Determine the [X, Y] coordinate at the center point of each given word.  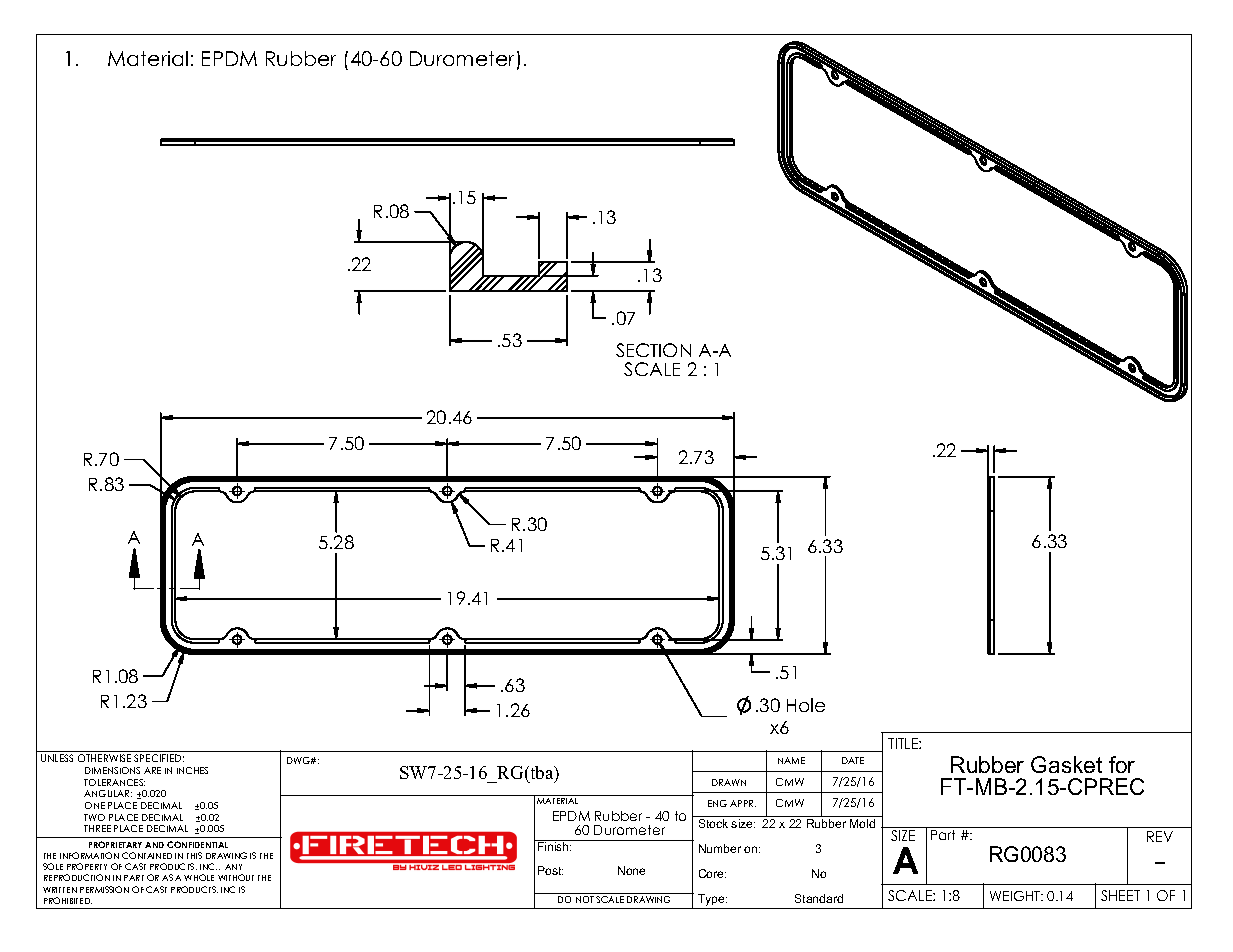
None [631, 870]
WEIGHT [1016, 896]
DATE [853, 760]
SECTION [653, 350]
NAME [791, 760]
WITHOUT [236, 877]
